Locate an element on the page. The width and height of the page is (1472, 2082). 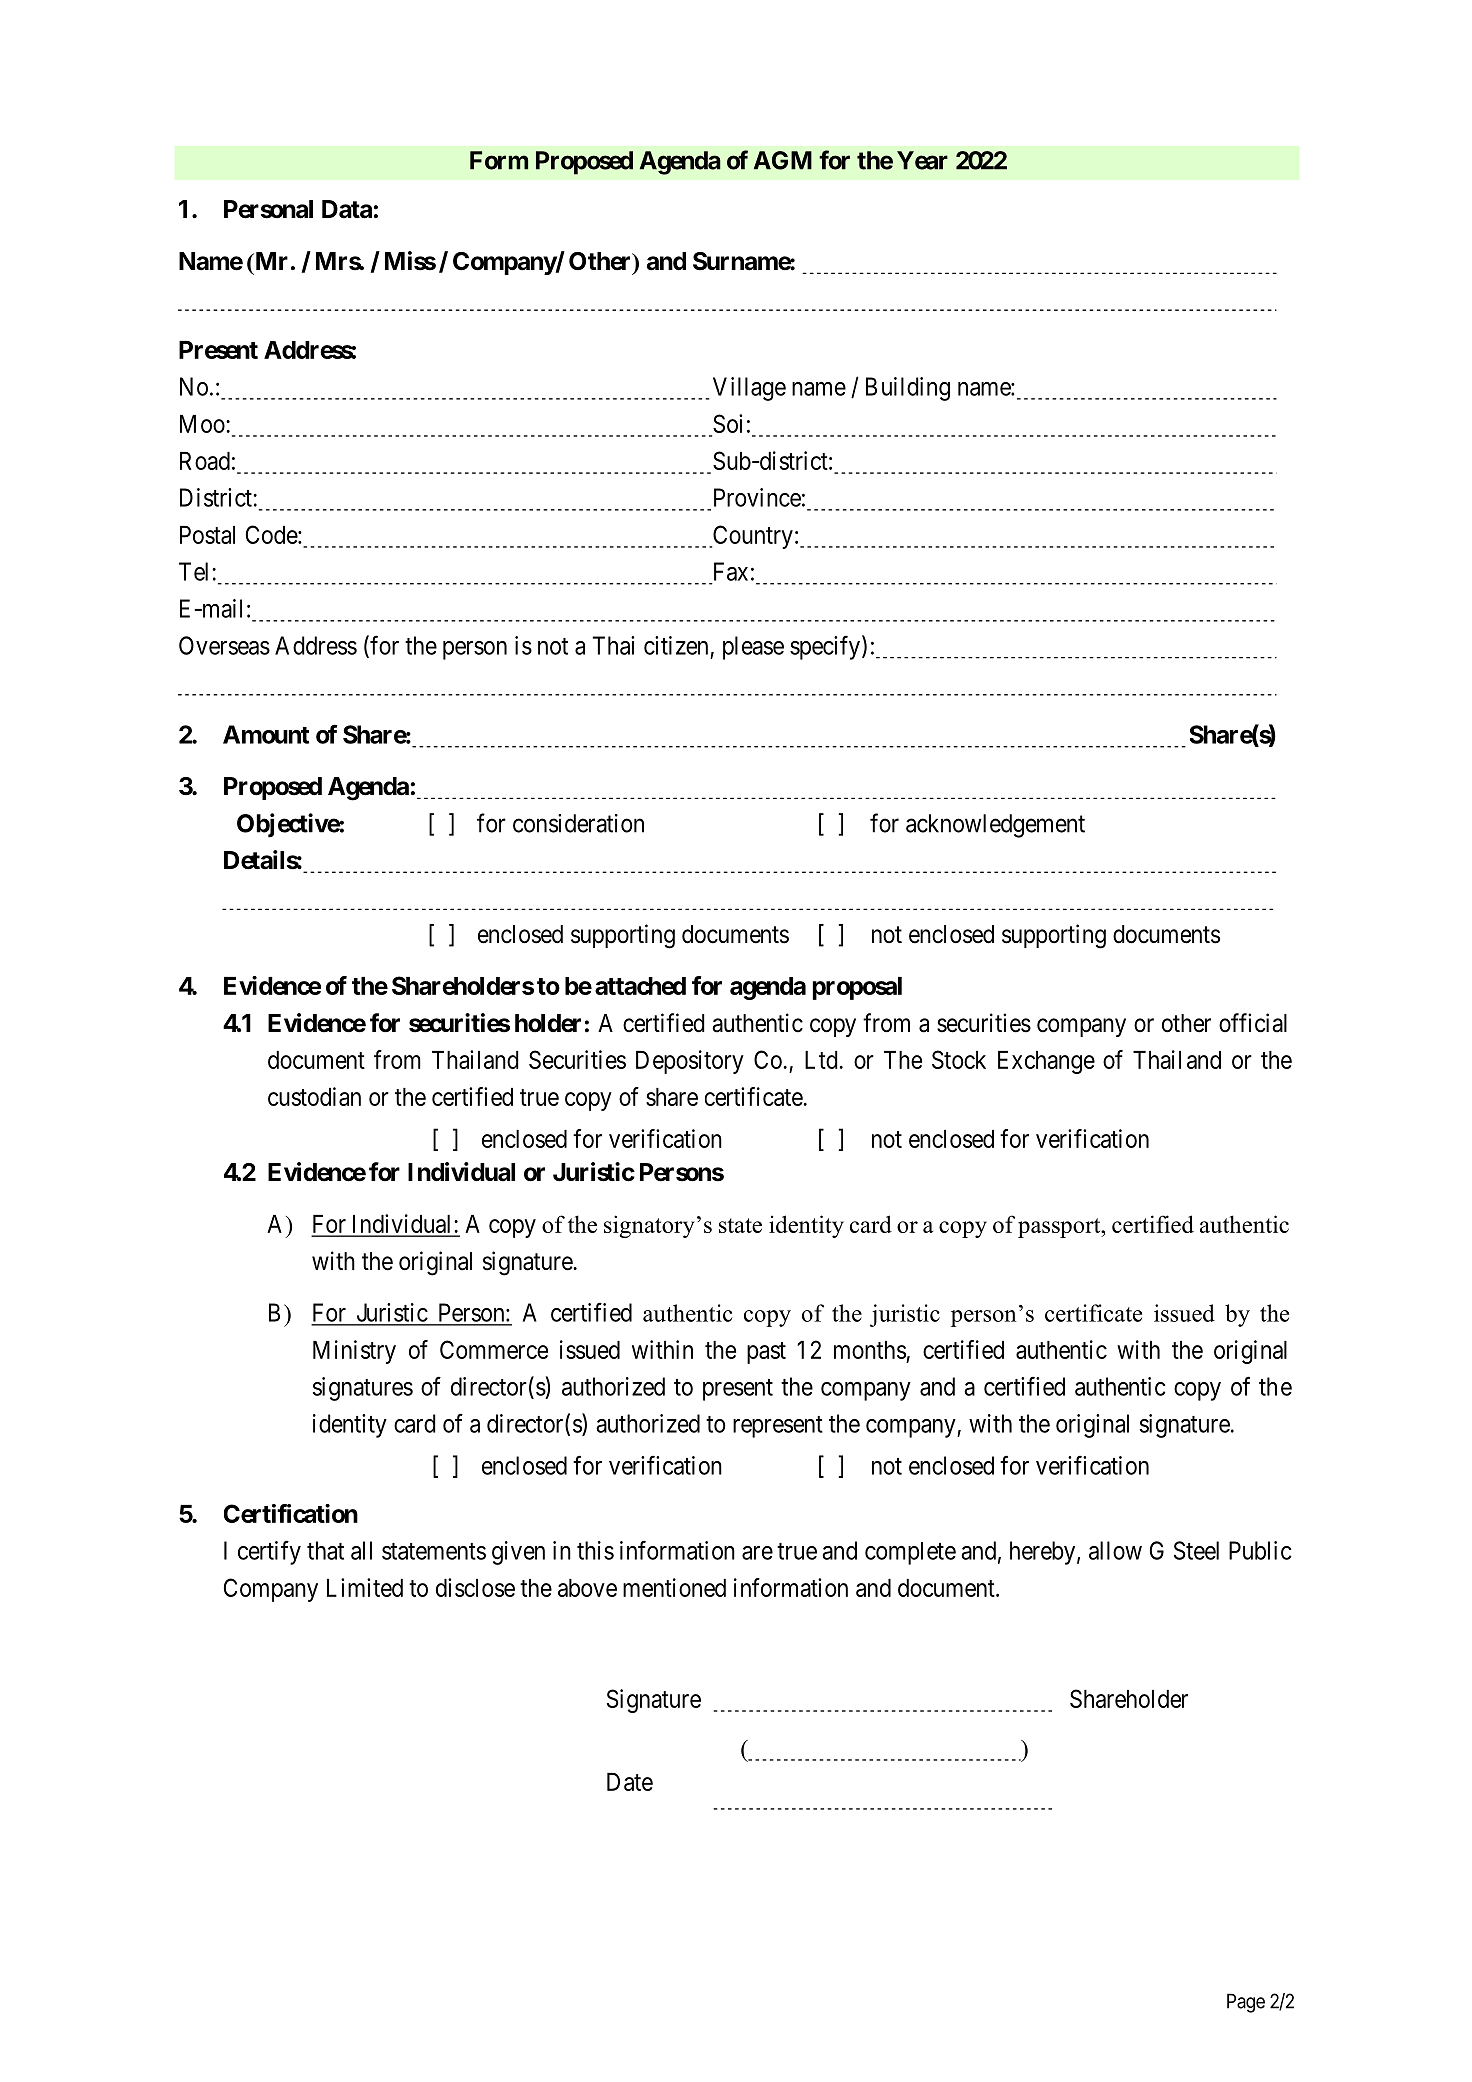
Data is located at coordinates (347, 209).
